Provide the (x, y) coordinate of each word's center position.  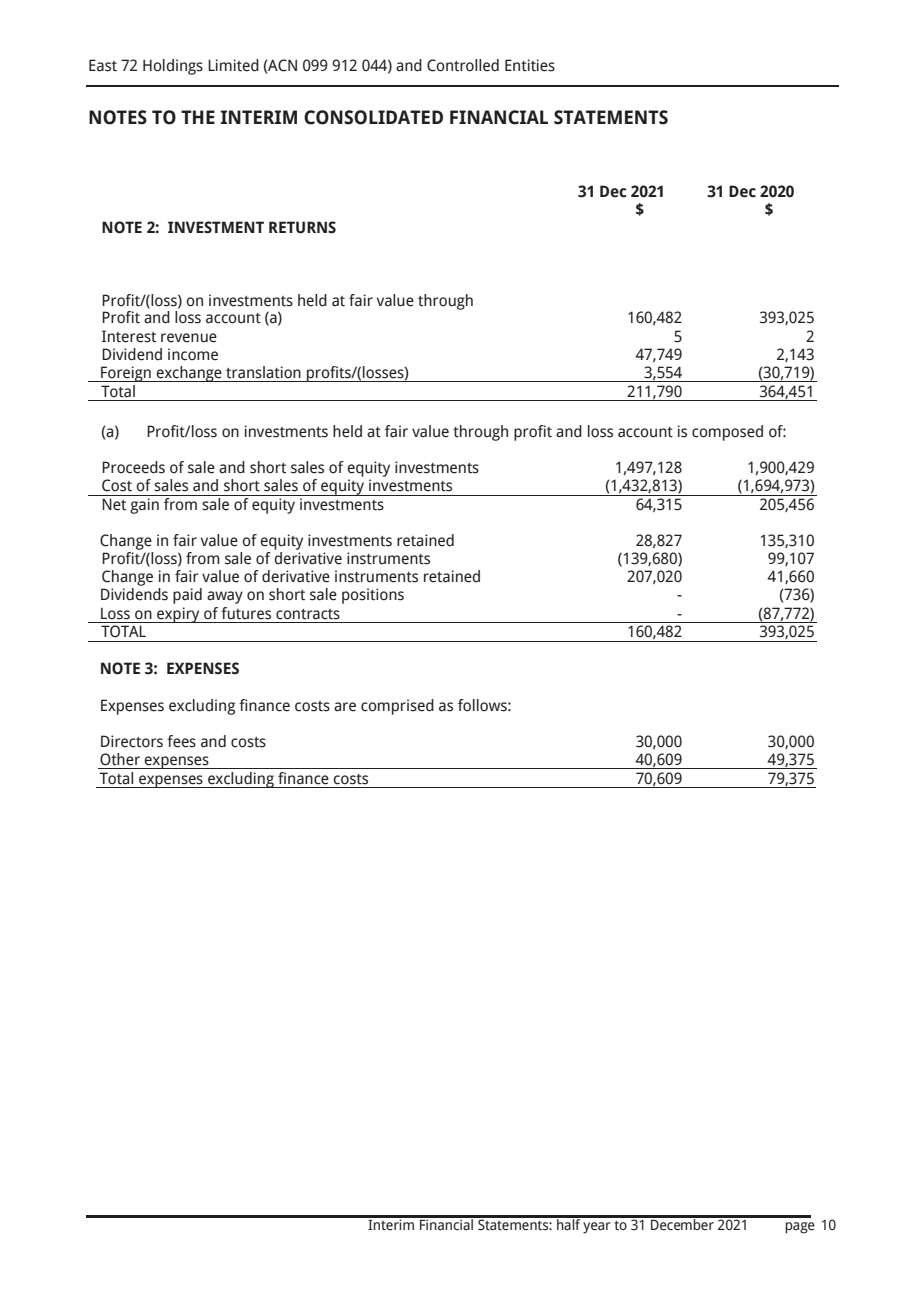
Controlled (463, 65)
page (800, 1228)
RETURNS (302, 227)
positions (373, 596)
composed (727, 433)
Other (120, 759)
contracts (308, 614)
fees (181, 741)
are (345, 707)
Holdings (173, 67)
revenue (189, 338)
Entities (530, 65)
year (597, 1228)
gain (144, 506)
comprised (397, 707)
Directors (132, 741)
